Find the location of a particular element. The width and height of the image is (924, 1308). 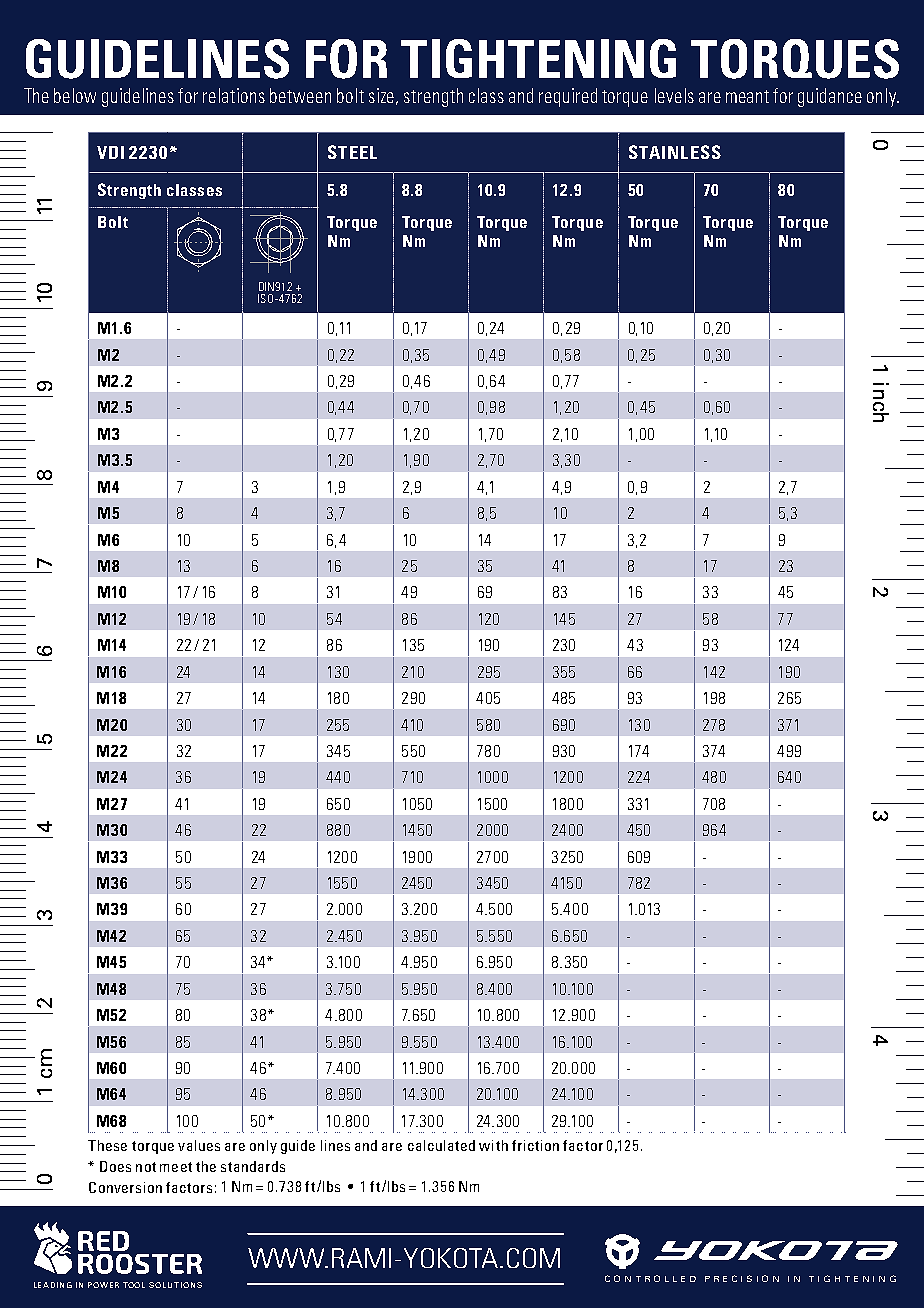

These is located at coordinates (107, 1145).
